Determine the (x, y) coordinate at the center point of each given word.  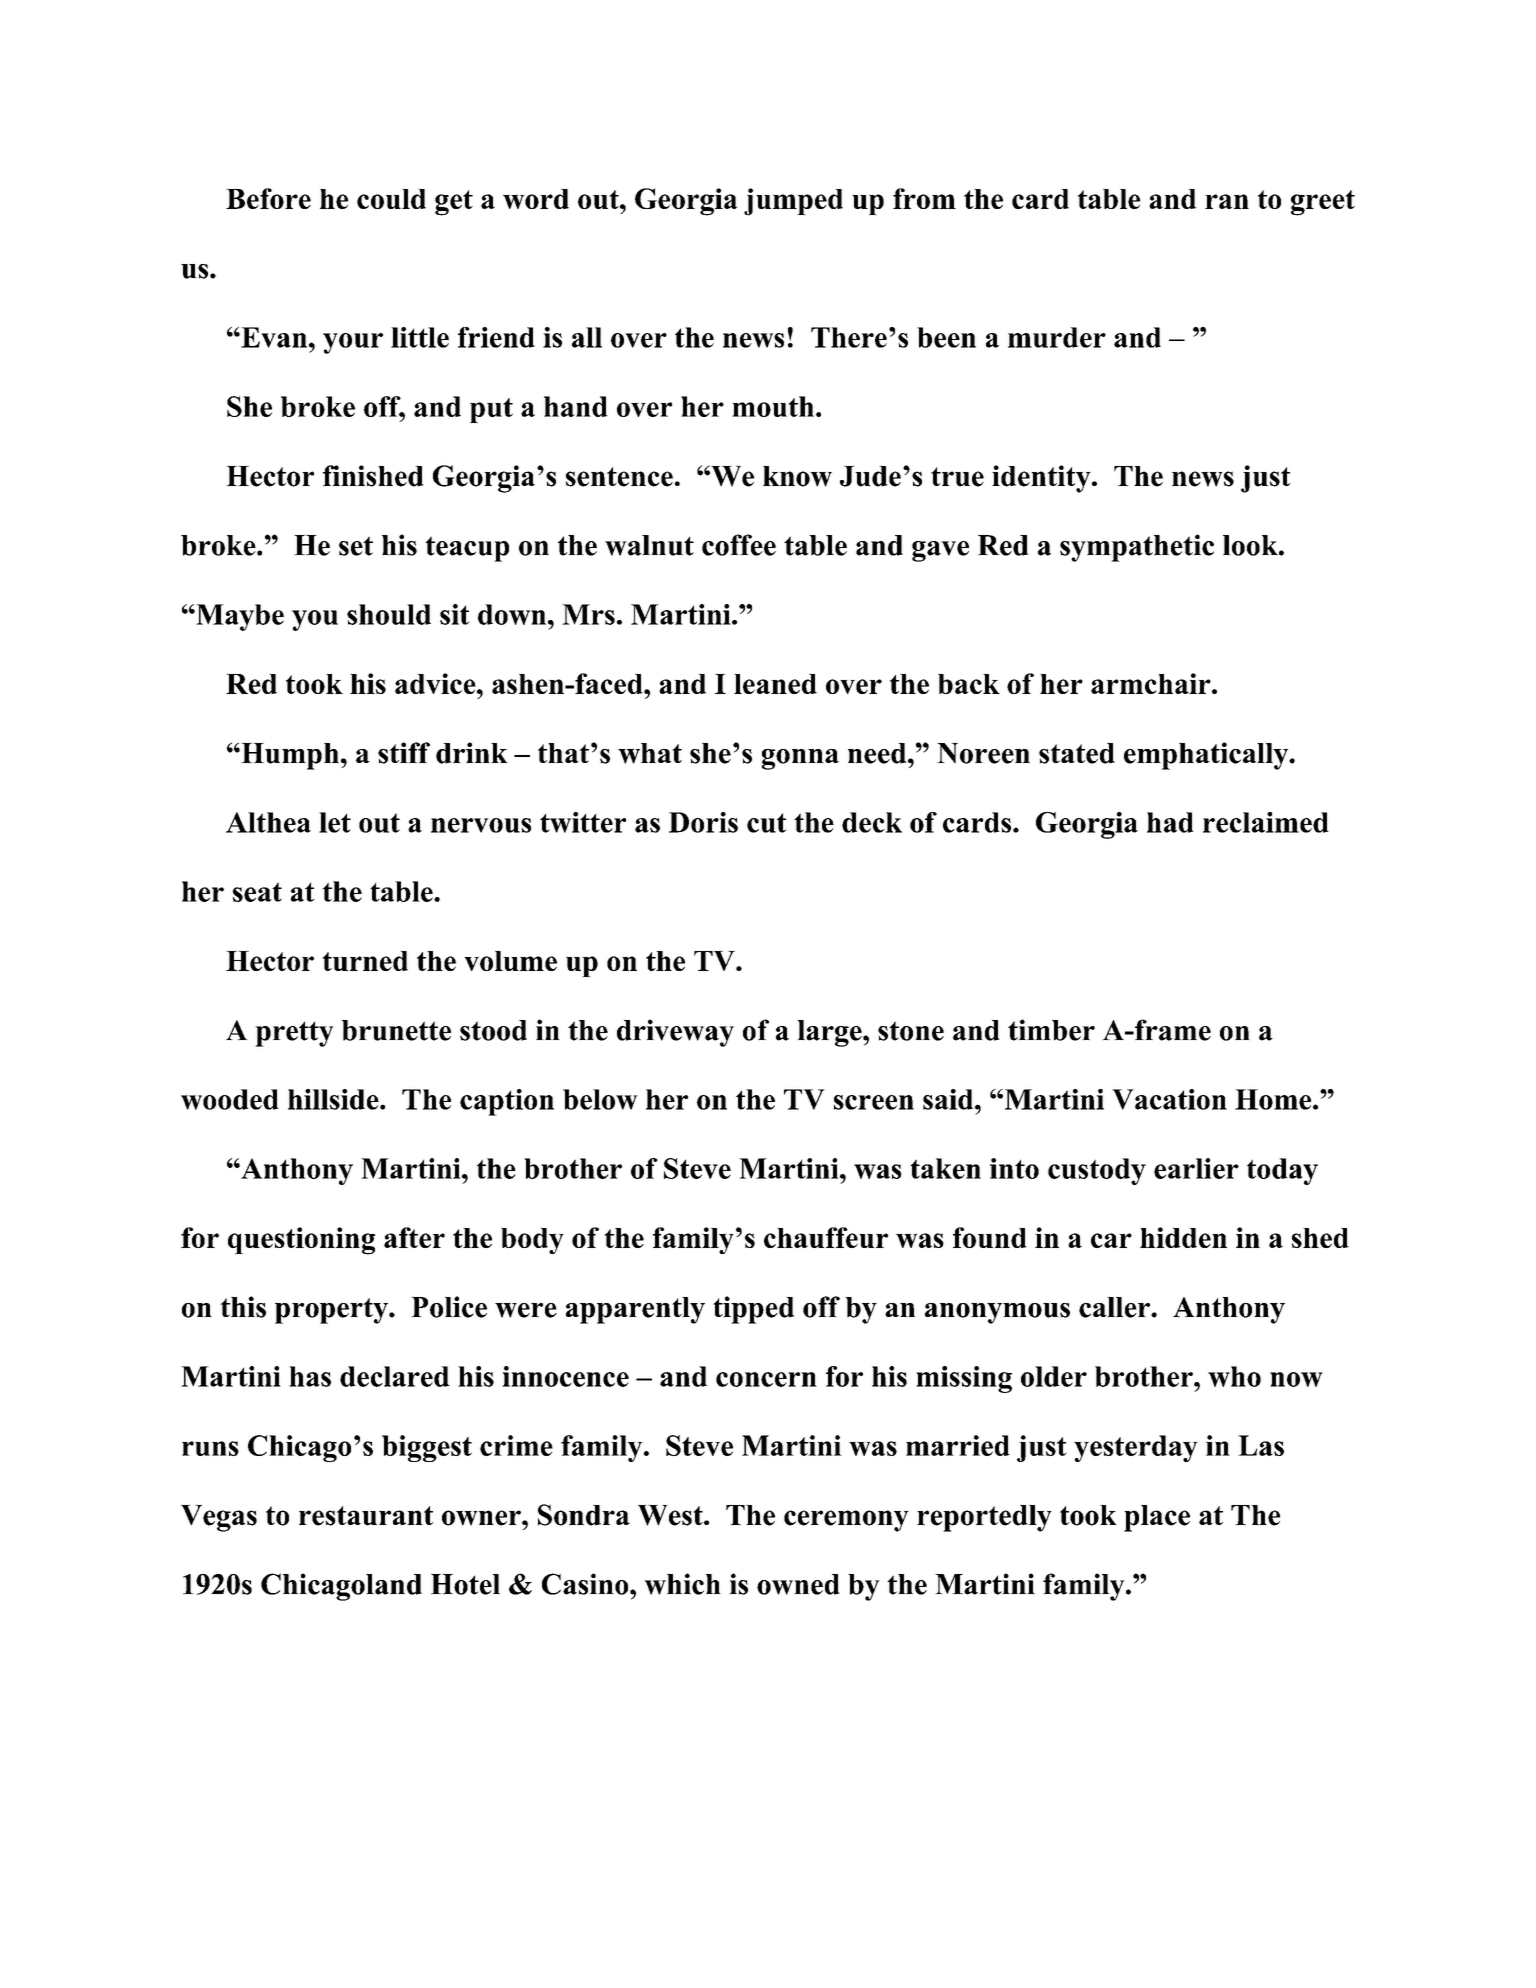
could (391, 199)
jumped (793, 202)
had (1170, 822)
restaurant (366, 1516)
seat (257, 892)
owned (798, 1584)
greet (1323, 203)
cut (766, 823)
